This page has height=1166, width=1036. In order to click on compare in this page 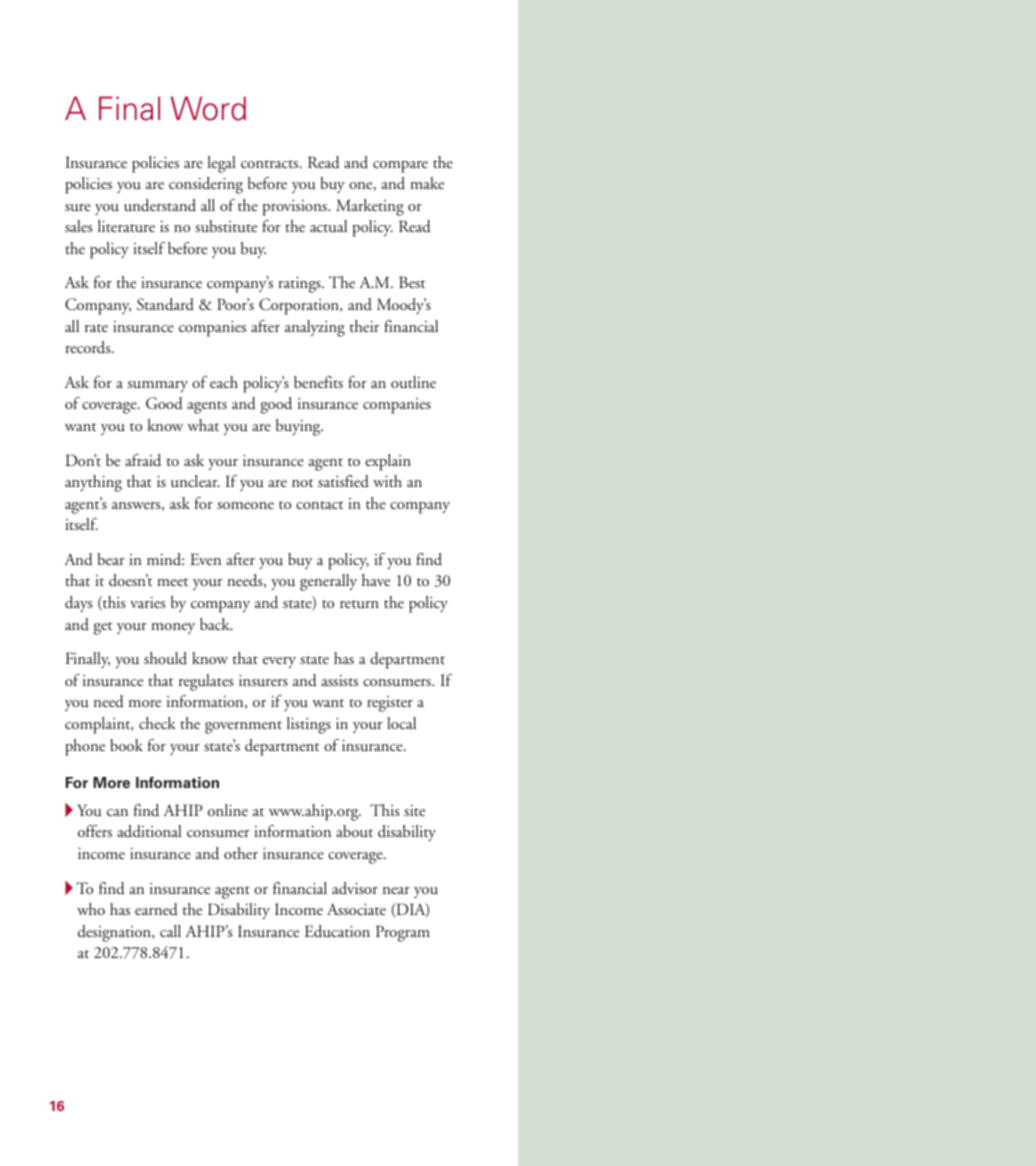, I will do `click(400, 167)`.
